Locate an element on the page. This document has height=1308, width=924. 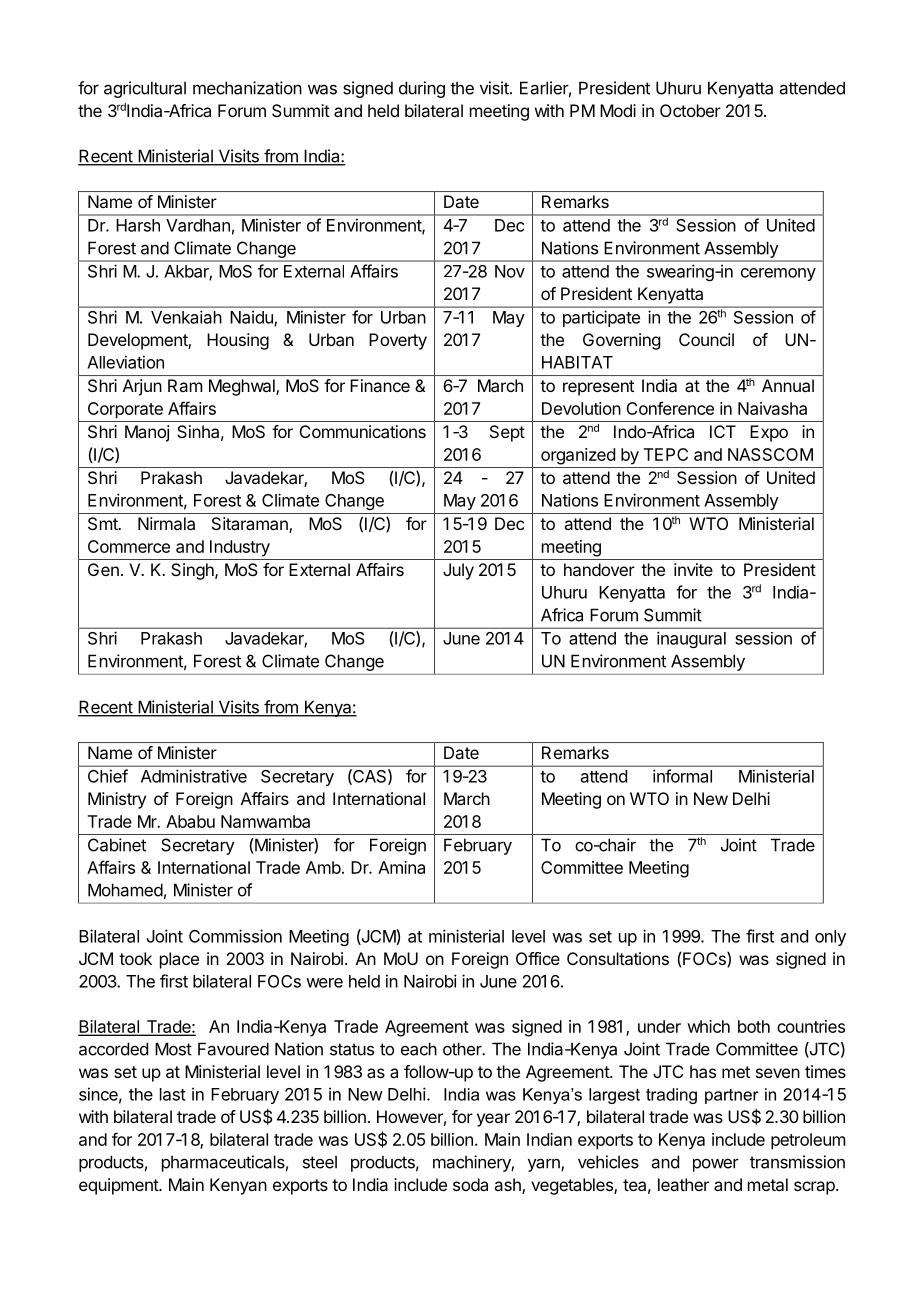
agricultural is located at coordinates (145, 89).
